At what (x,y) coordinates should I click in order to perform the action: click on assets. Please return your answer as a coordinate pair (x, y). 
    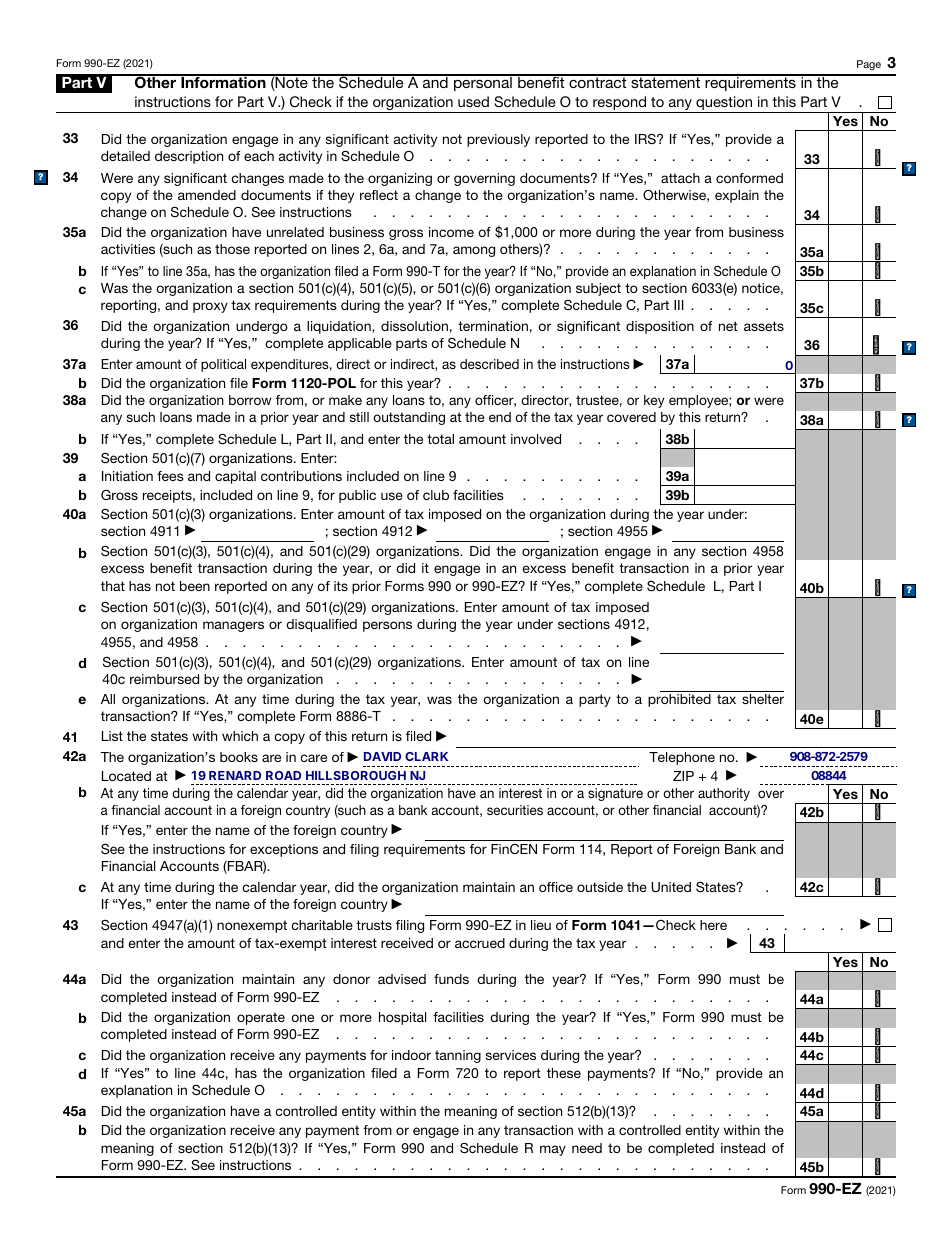
    Looking at the image, I should click on (764, 326).
